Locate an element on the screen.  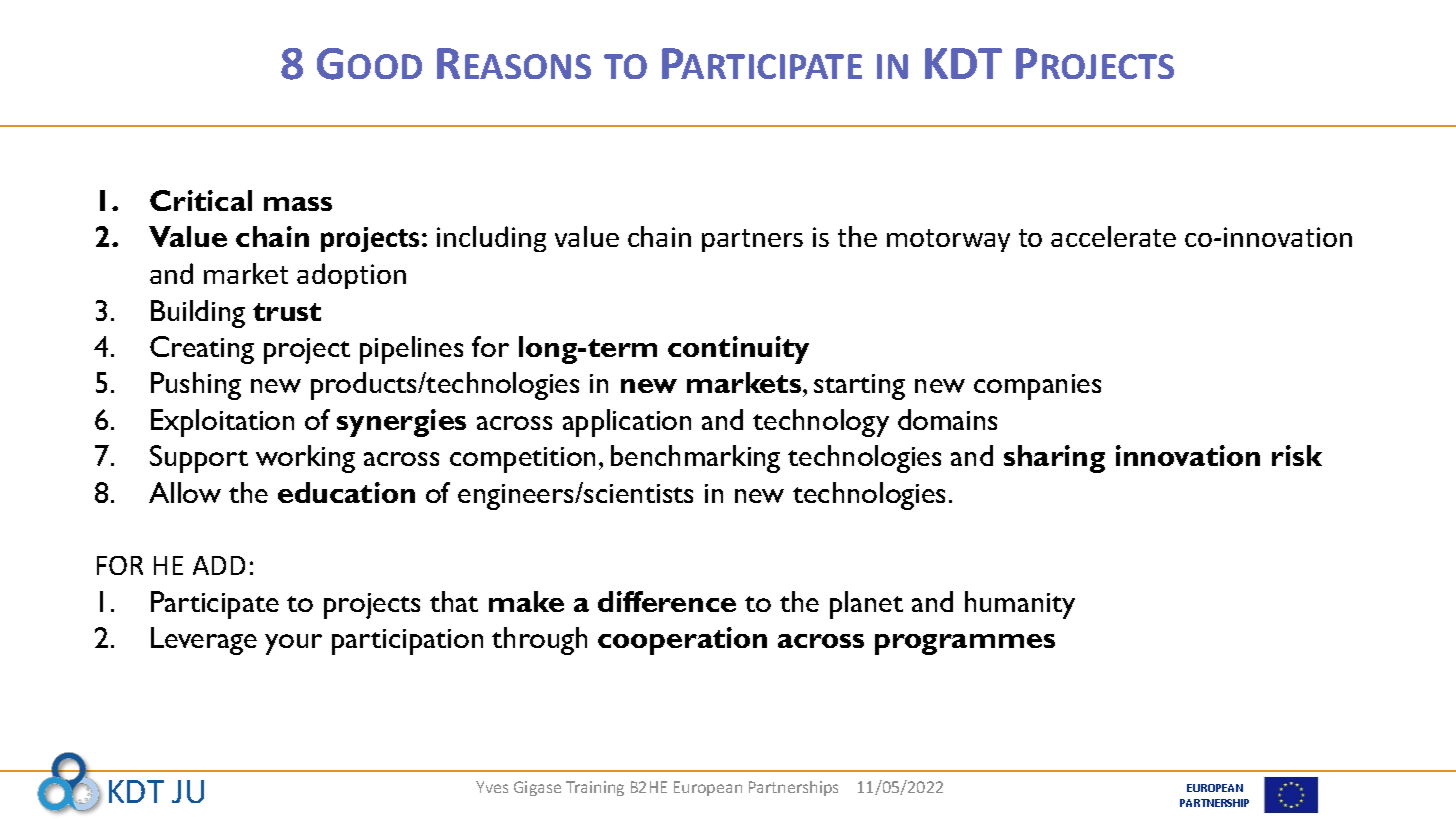
mass is located at coordinates (298, 204).
